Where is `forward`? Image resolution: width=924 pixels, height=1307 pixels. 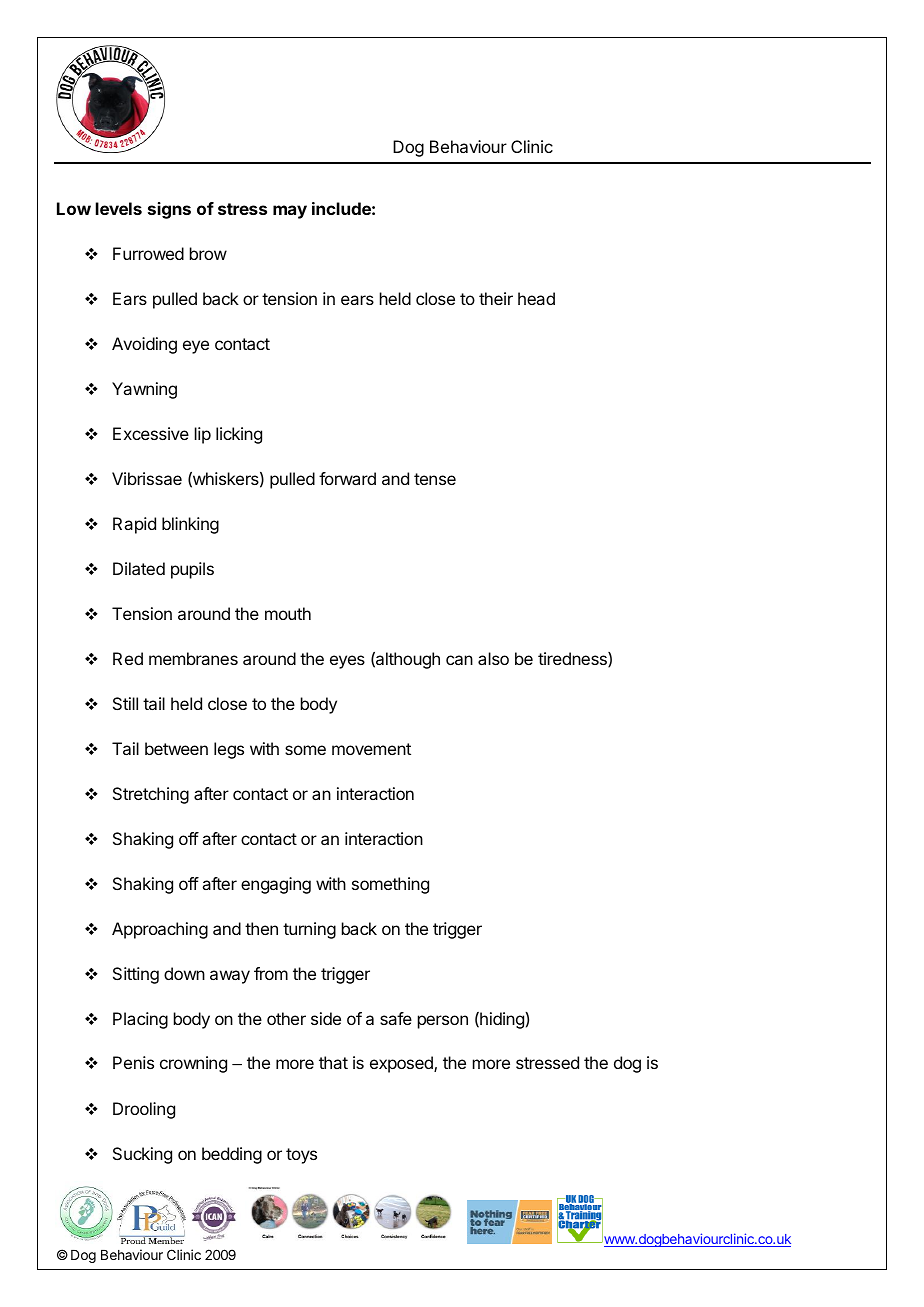
forward is located at coordinates (347, 478).
